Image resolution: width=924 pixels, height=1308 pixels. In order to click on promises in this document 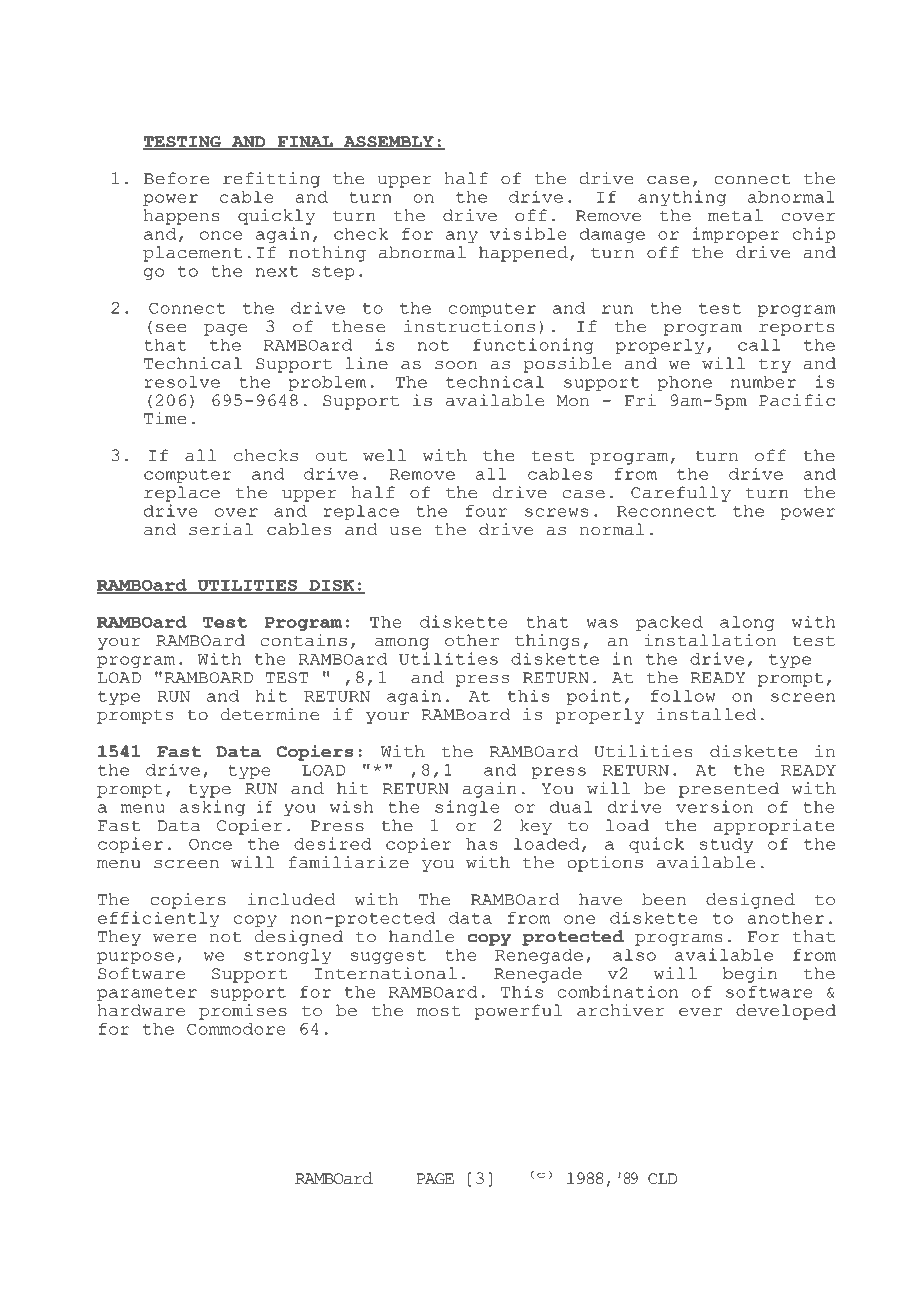, I will do `click(243, 1012)`.
